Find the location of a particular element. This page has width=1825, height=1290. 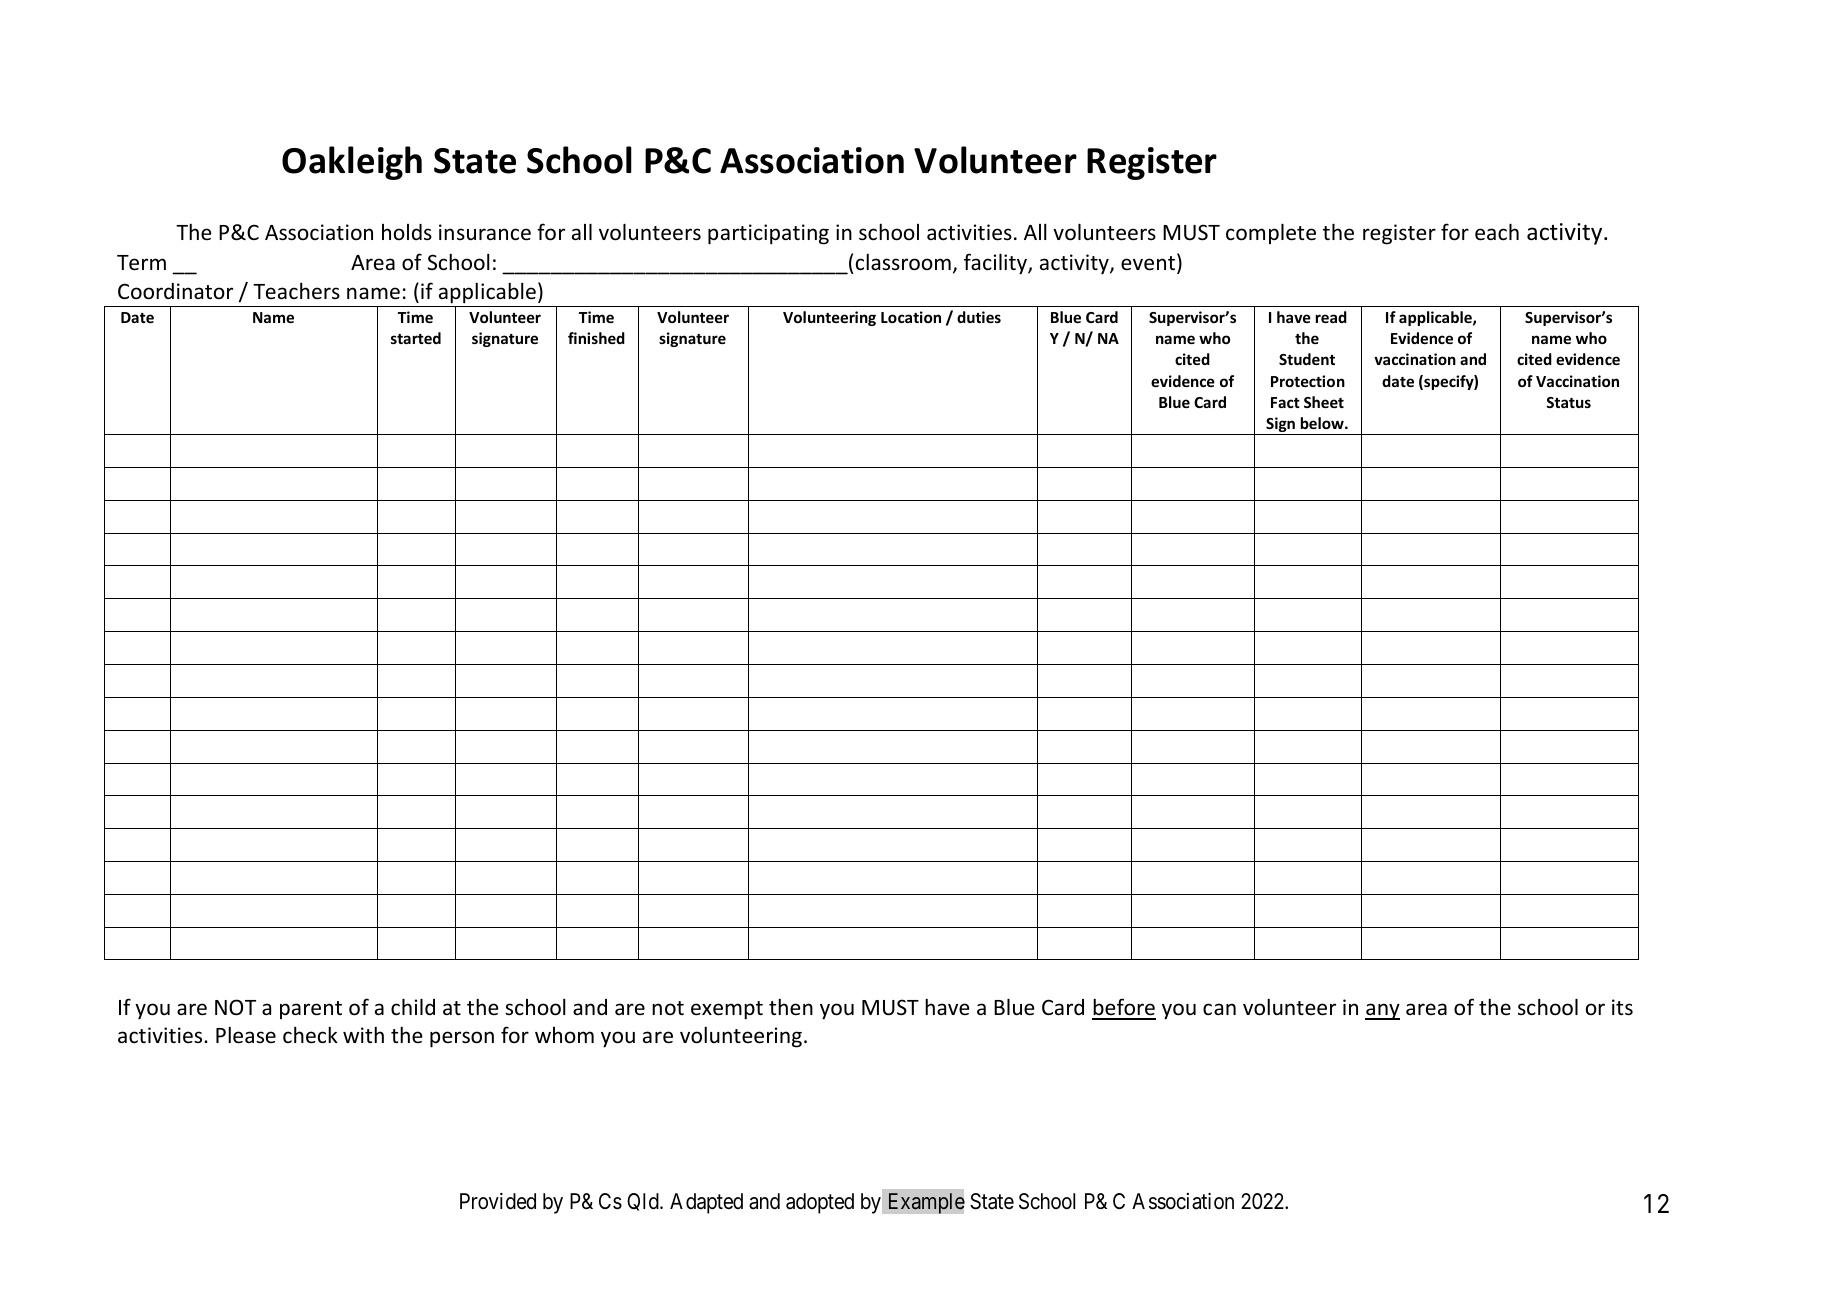

complete is located at coordinates (1271, 233).
